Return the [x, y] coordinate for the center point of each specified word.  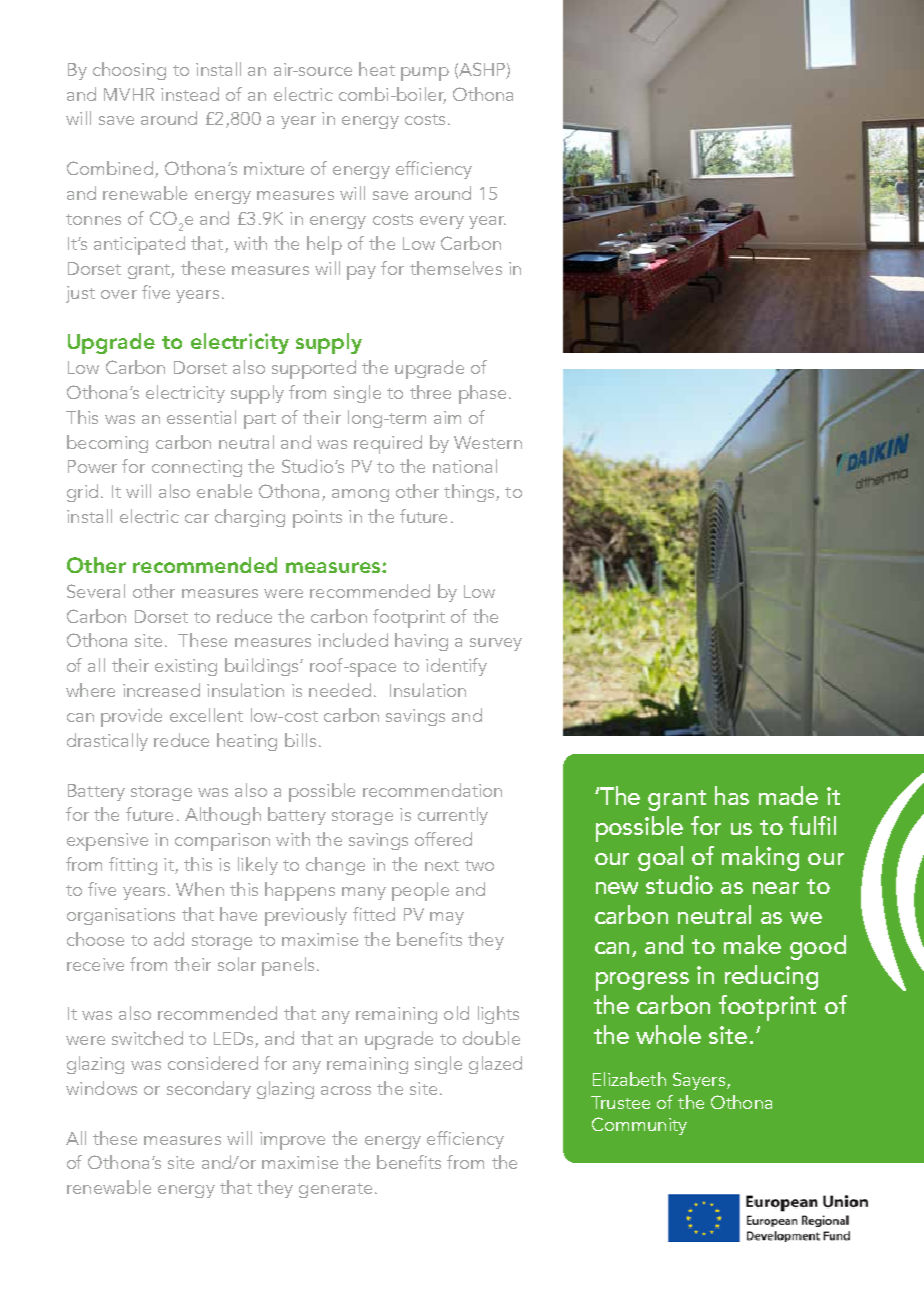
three [430, 392]
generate [335, 1190]
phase [482, 394]
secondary [209, 1090]
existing [186, 667]
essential [201, 417]
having [421, 642]
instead [190, 94]
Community [639, 1126]
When [200, 889]
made [788, 795]
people [420, 891]
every [442, 222]
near [776, 888]
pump [425, 74]
